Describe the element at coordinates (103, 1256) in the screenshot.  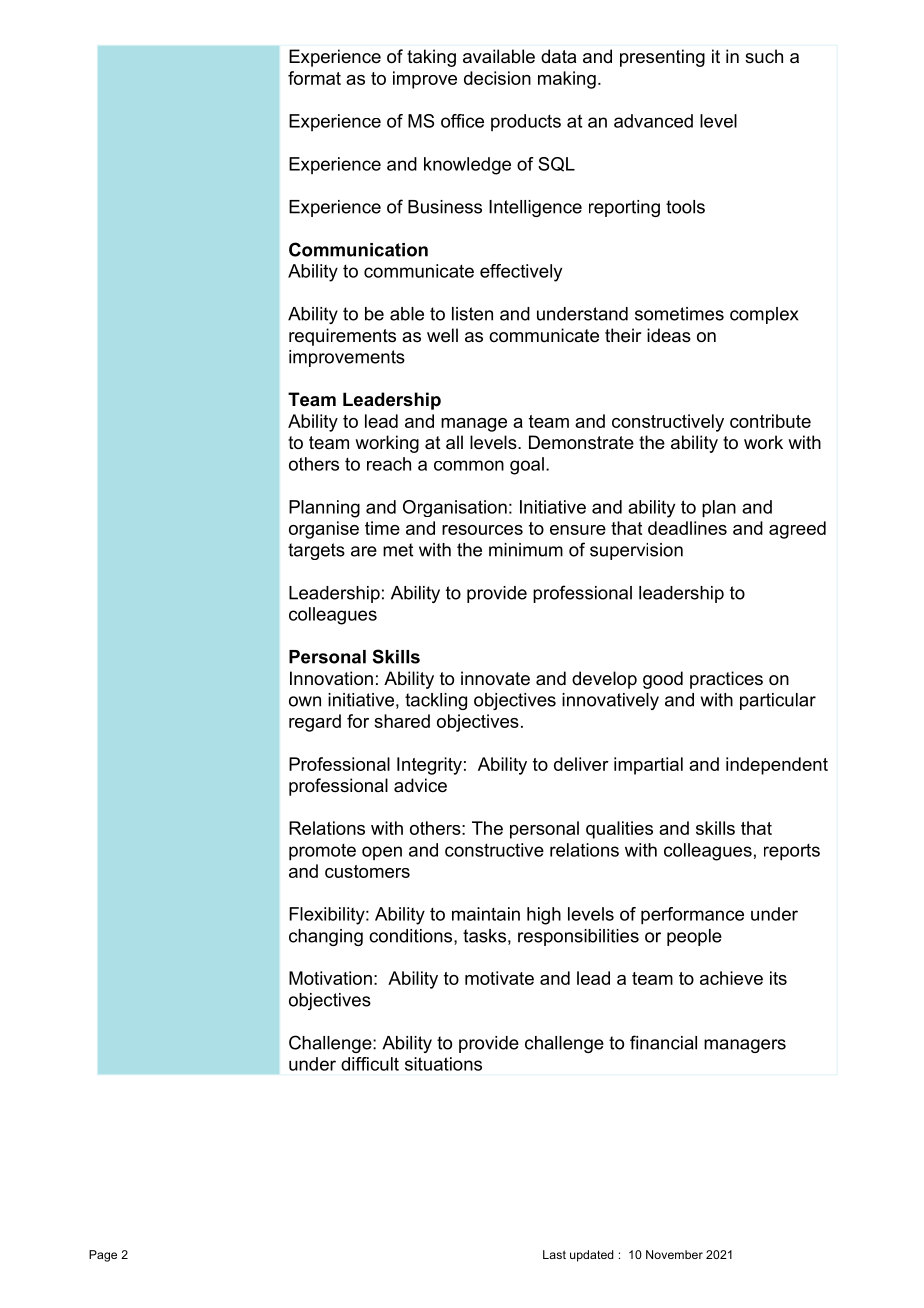
I see `Page` at that location.
